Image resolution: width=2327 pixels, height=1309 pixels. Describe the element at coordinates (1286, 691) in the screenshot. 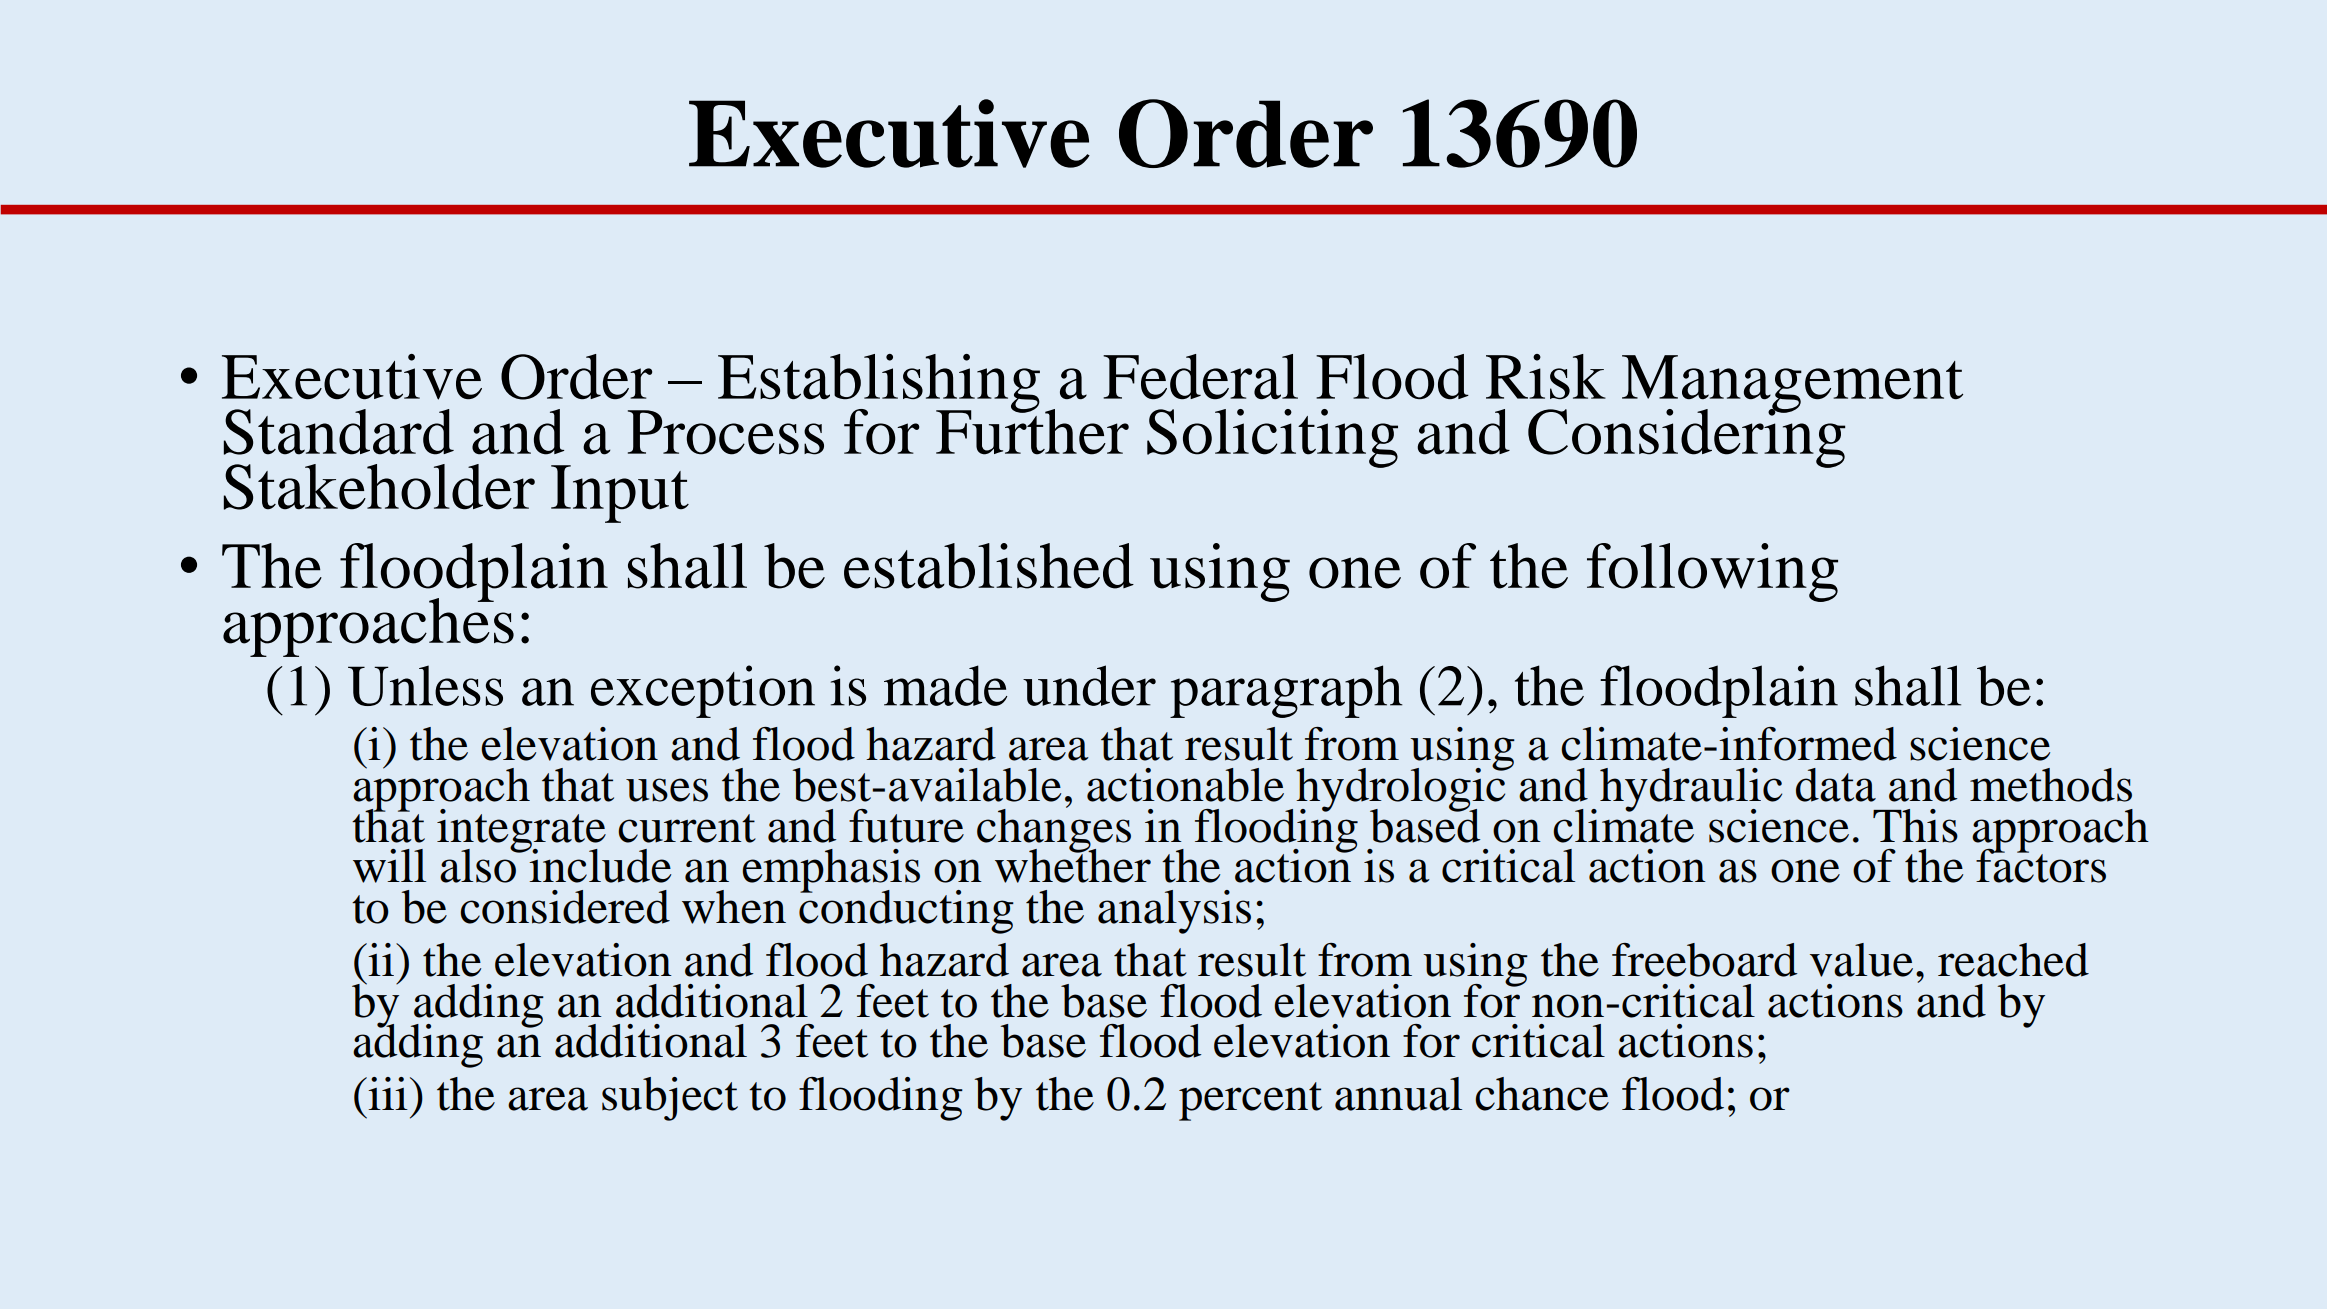

I see `paragraph` at that location.
